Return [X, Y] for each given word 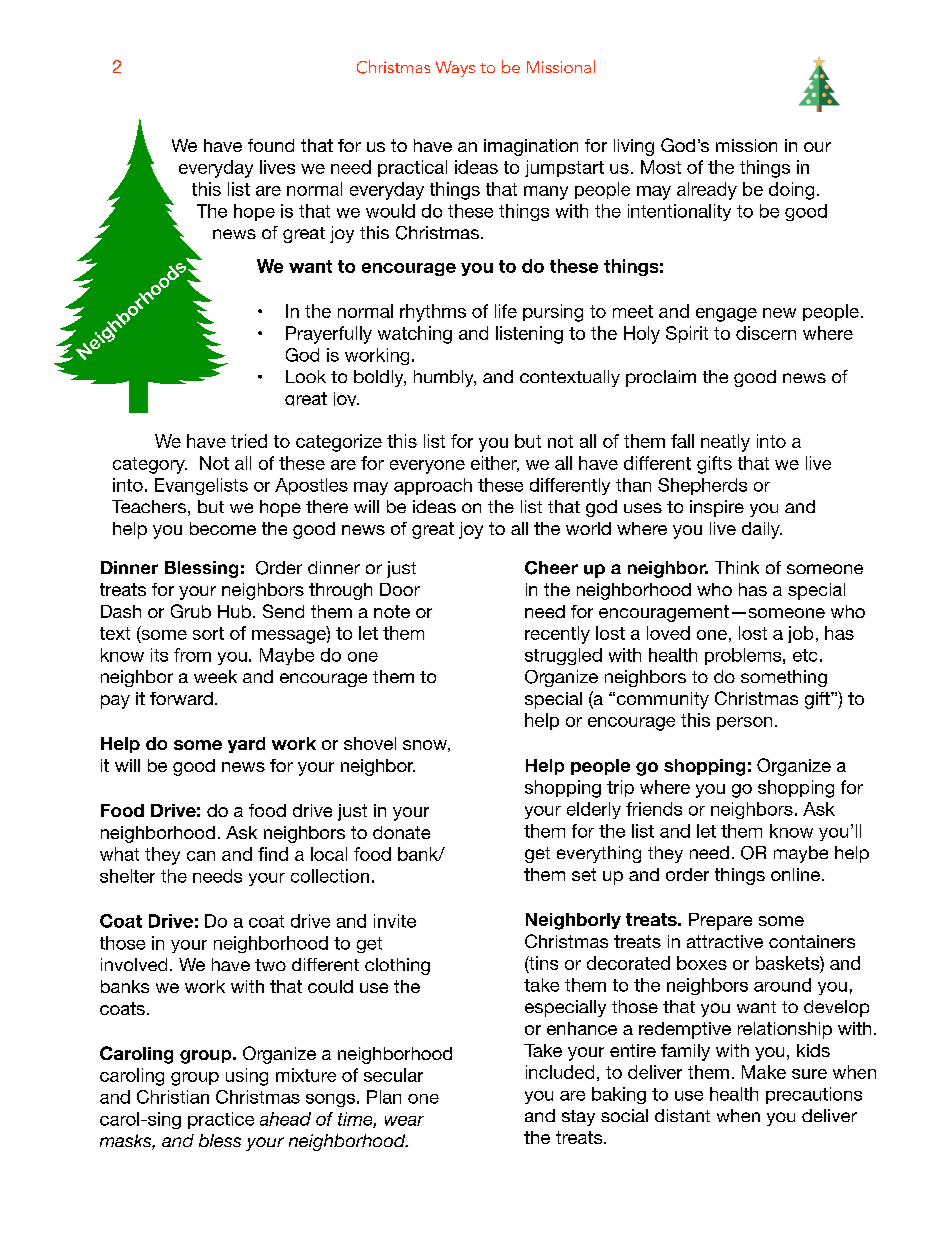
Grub [191, 611]
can [201, 856]
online [795, 874]
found [271, 145]
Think [737, 567]
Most [661, 167]
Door [400, 589]
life [506, 311]
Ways [455, 69]
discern [766, 333]
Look [306, 376]
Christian [173, 1097]
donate [401, 832]
